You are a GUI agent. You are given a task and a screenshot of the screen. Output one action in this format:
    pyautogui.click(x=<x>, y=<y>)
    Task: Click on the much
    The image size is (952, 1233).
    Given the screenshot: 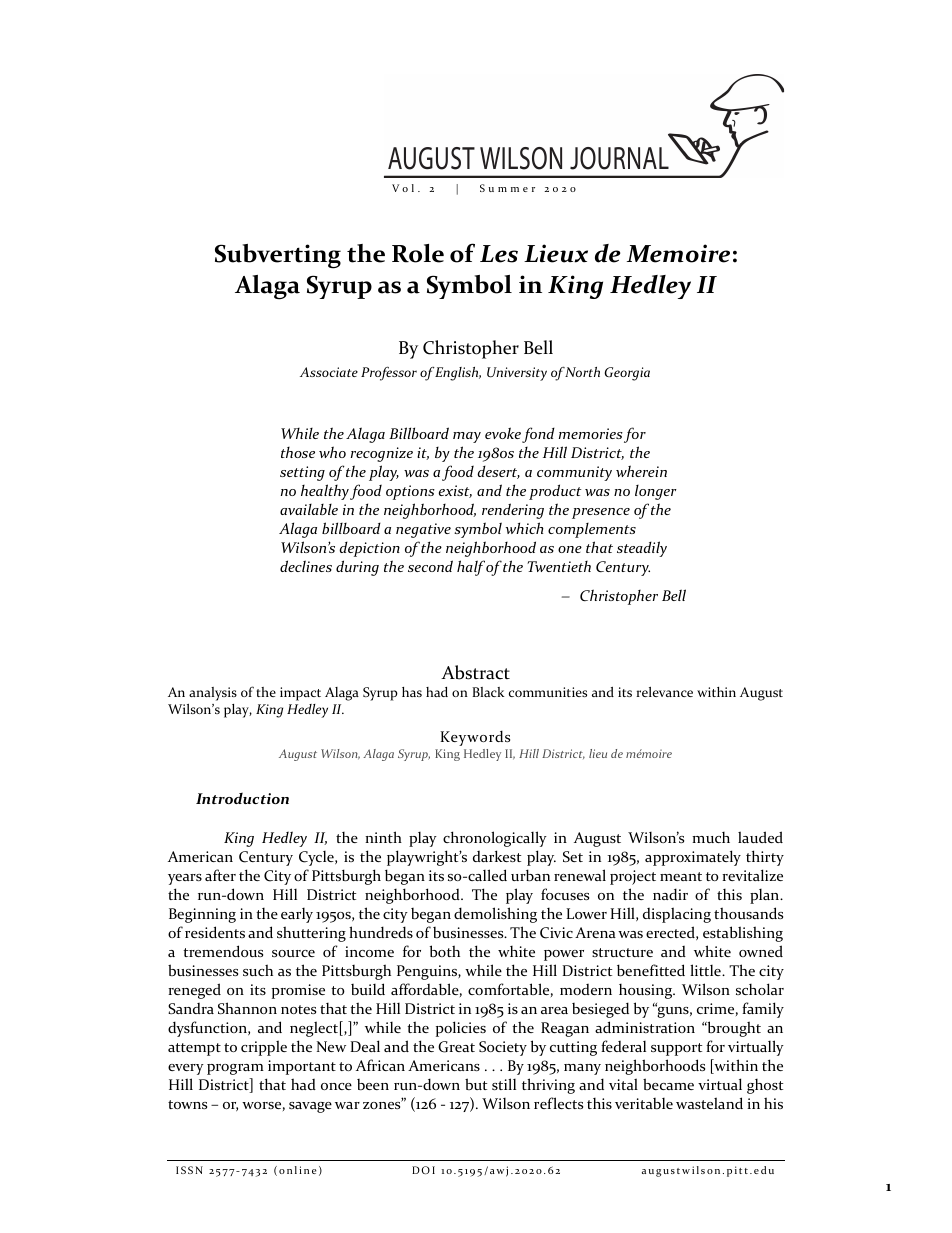 What is the action you would take?
    pyautogui.click(x=711, y=837)
